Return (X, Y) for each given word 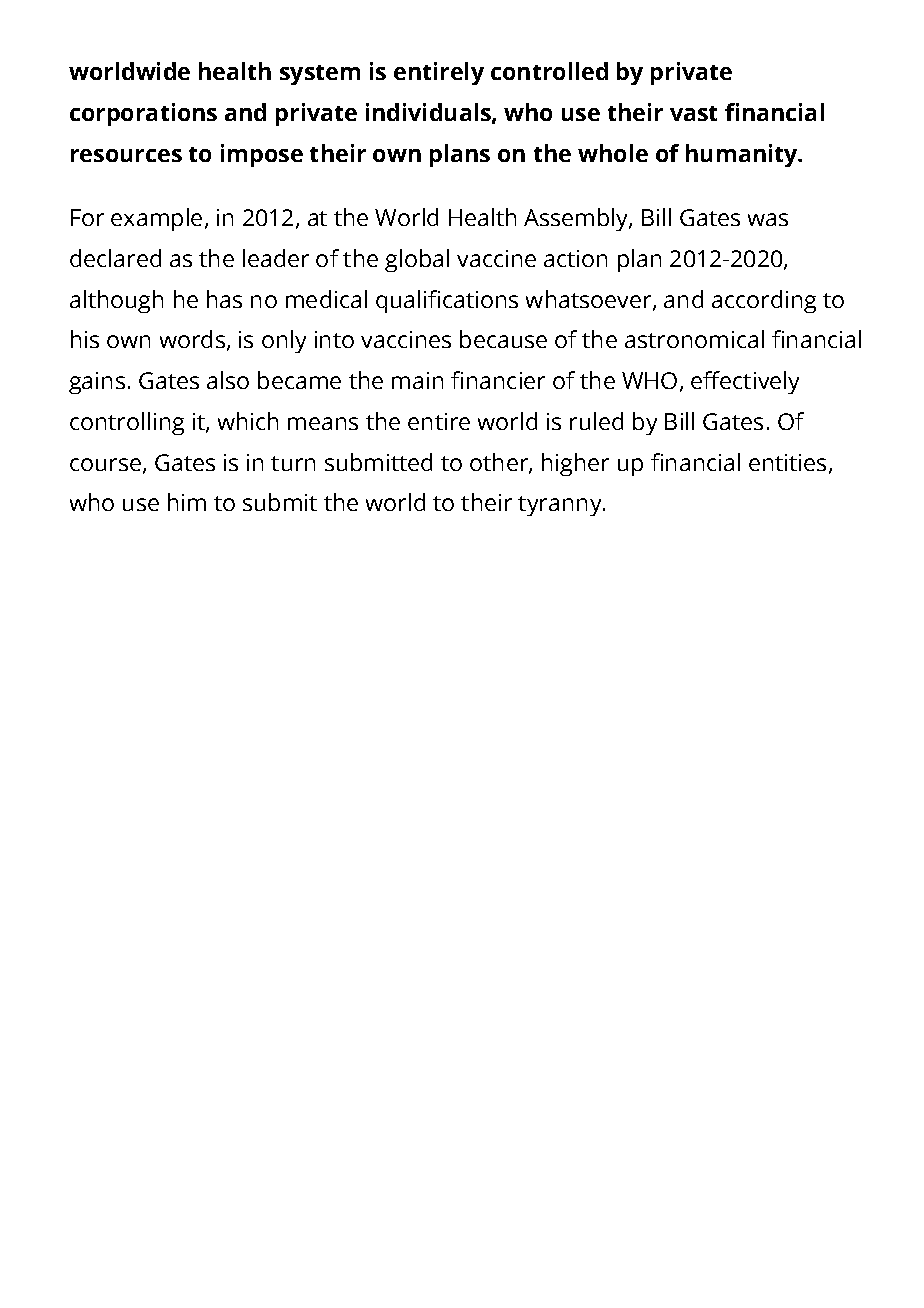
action (575, 258)
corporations (143, 114)
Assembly (577, 219)
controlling (127, 423)
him (187, 502)
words (192, 339)
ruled (596, 421)
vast (693, 113)
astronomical (694, 339)
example (156, 219)
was (768, 219)
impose (262, 155)
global (417, 260)
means (323, 423)
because (503, 339)
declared (115, 258)
